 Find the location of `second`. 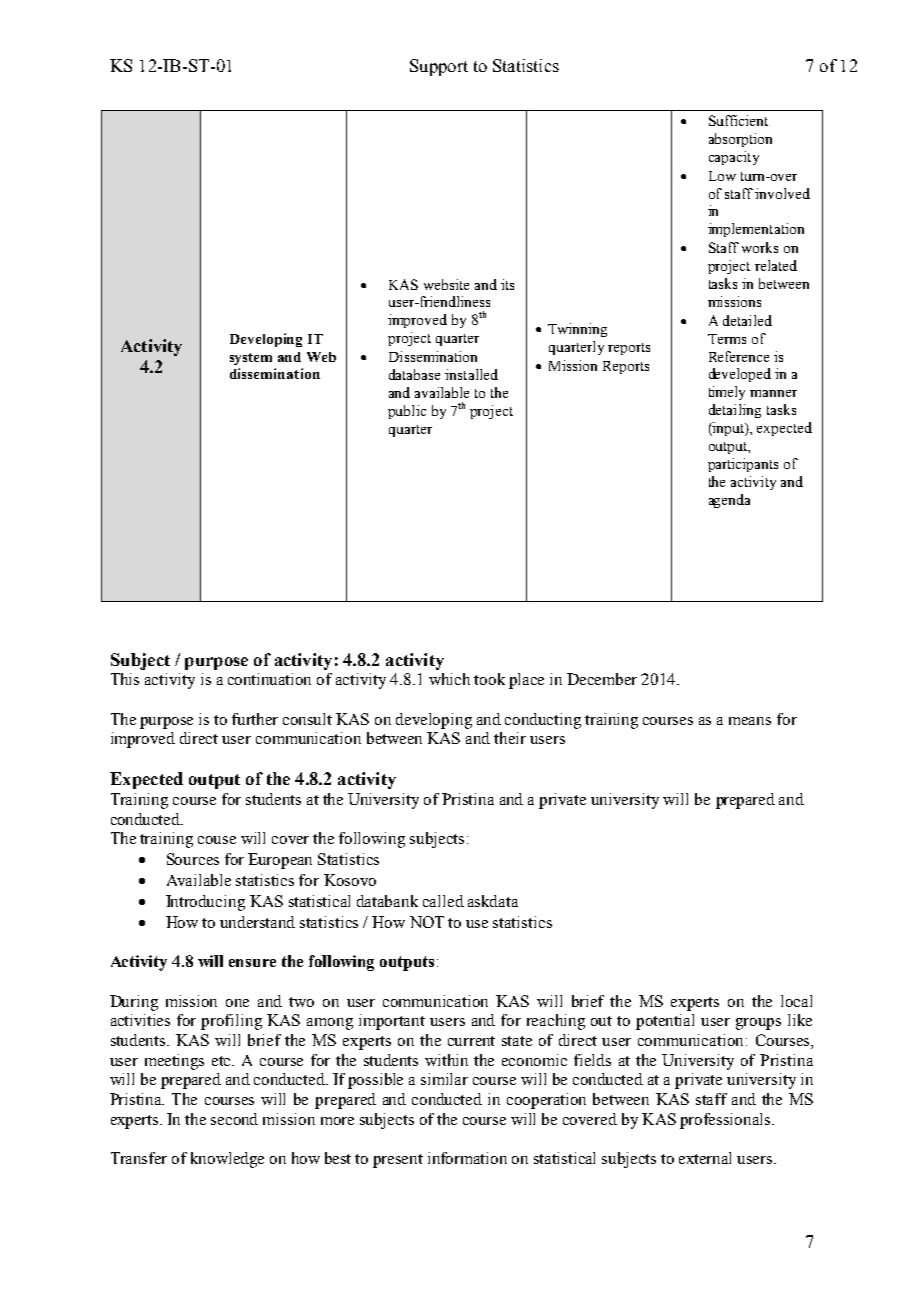

second is located at coordinates (234, 1119).
